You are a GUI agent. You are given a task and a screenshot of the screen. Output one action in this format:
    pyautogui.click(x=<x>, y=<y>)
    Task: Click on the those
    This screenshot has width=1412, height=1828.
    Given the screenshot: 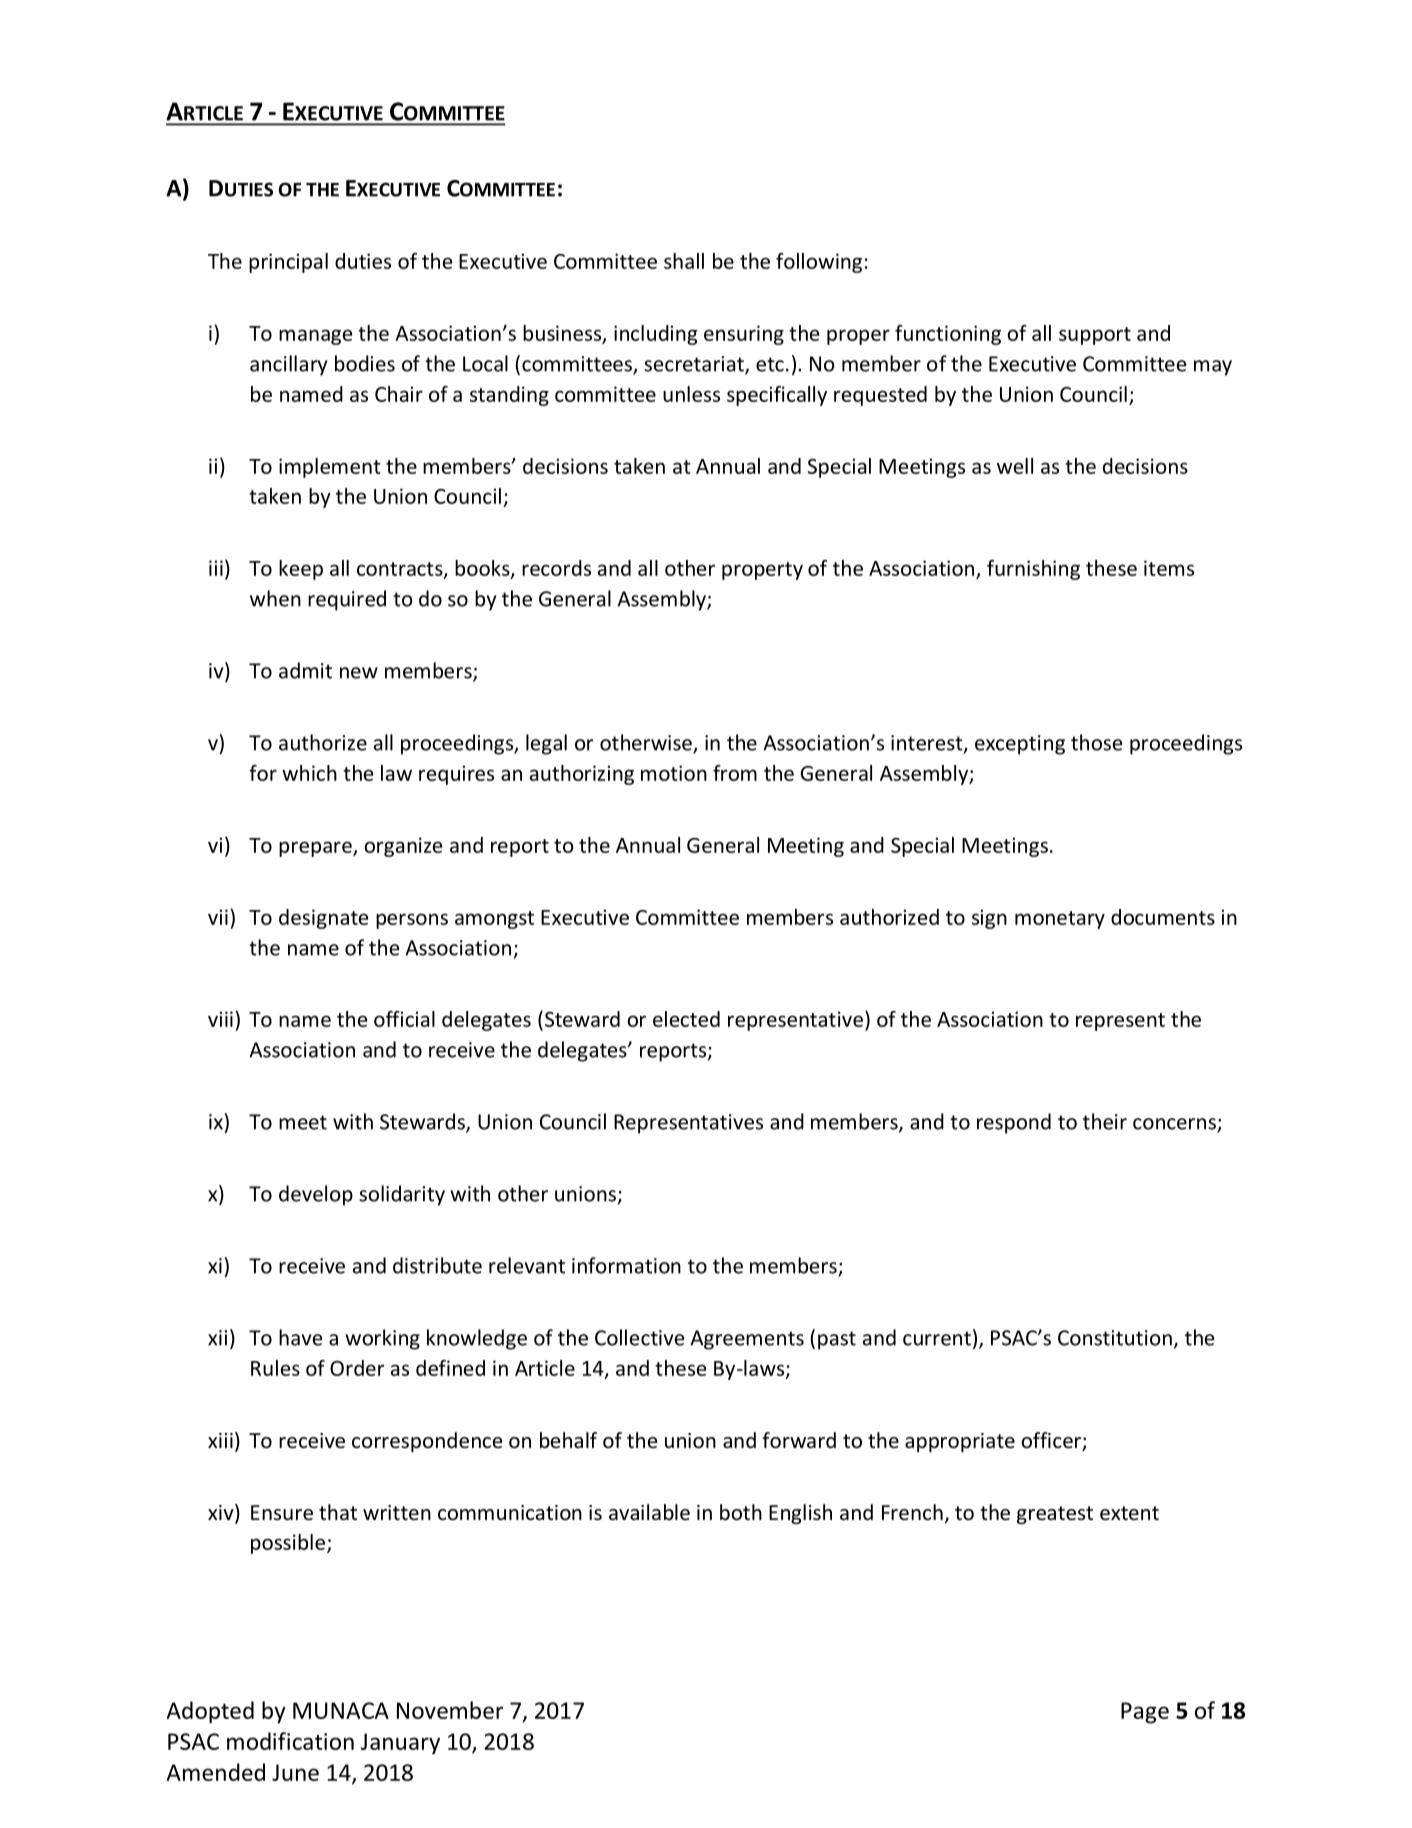 What is the action you would take?
    pyautogui.click(x=1096, y=742)
